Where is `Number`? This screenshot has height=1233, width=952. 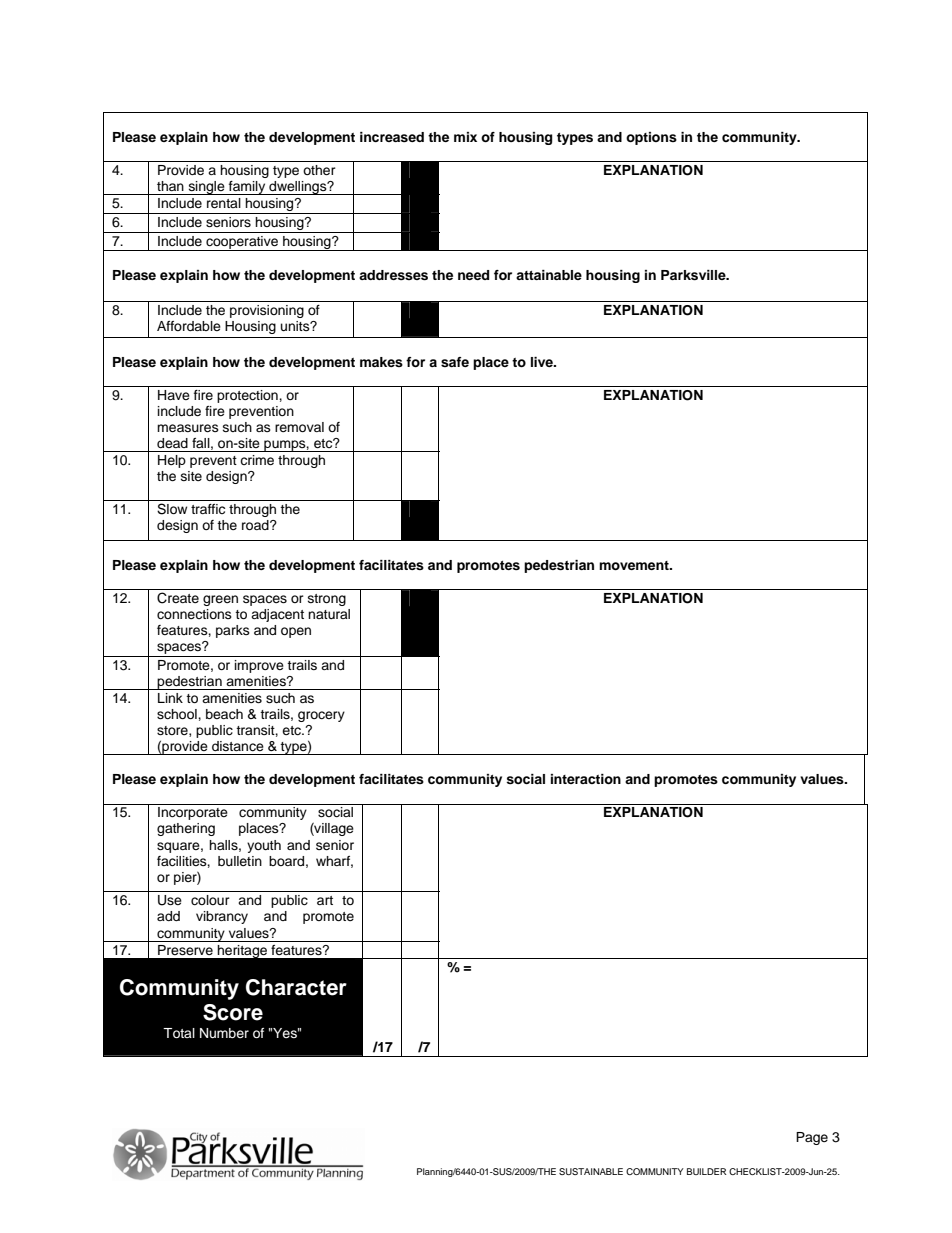 Number is located at coordinates (224, 1033).
